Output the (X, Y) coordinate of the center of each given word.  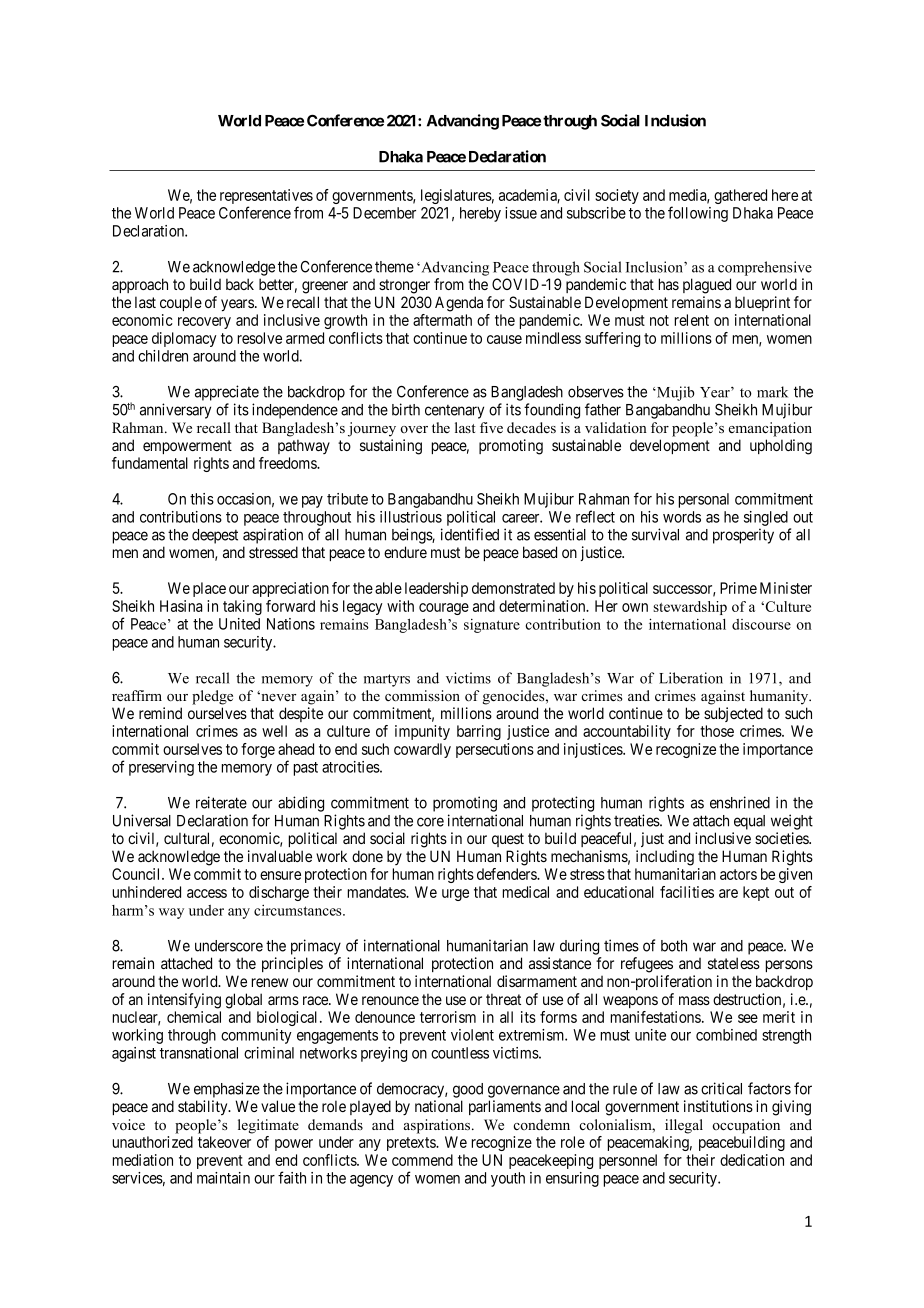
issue (521, 213)
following (698, 214)
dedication (752, 1160)
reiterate (221, 802)
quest (508, 840)
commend (422, 1160)
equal (749, 822)
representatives (266, 198)
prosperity (743, 536)
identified (470, 534)
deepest (215, 536)
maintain (223, 1178)
